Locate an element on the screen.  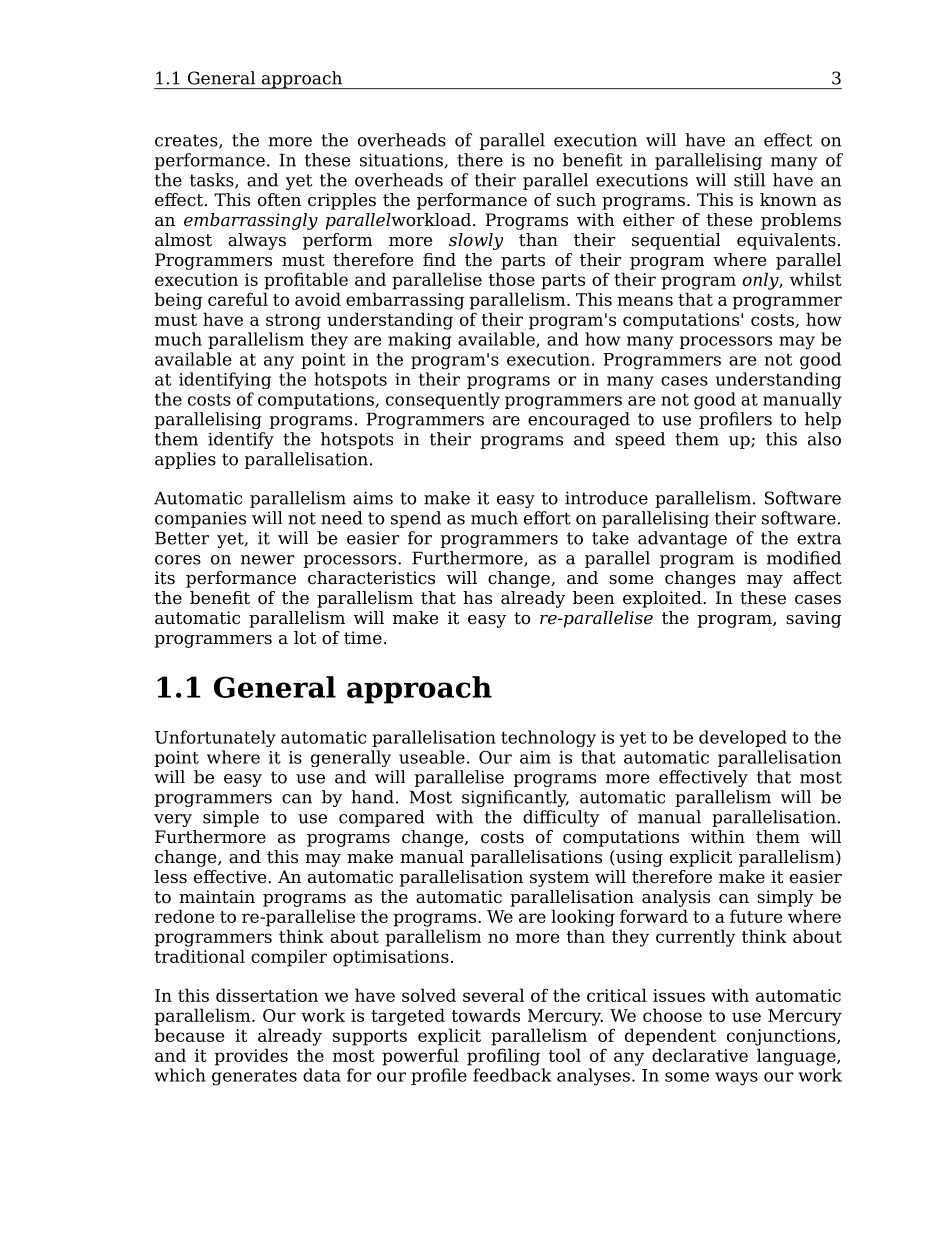
such is located at coordinates (576, 200).
